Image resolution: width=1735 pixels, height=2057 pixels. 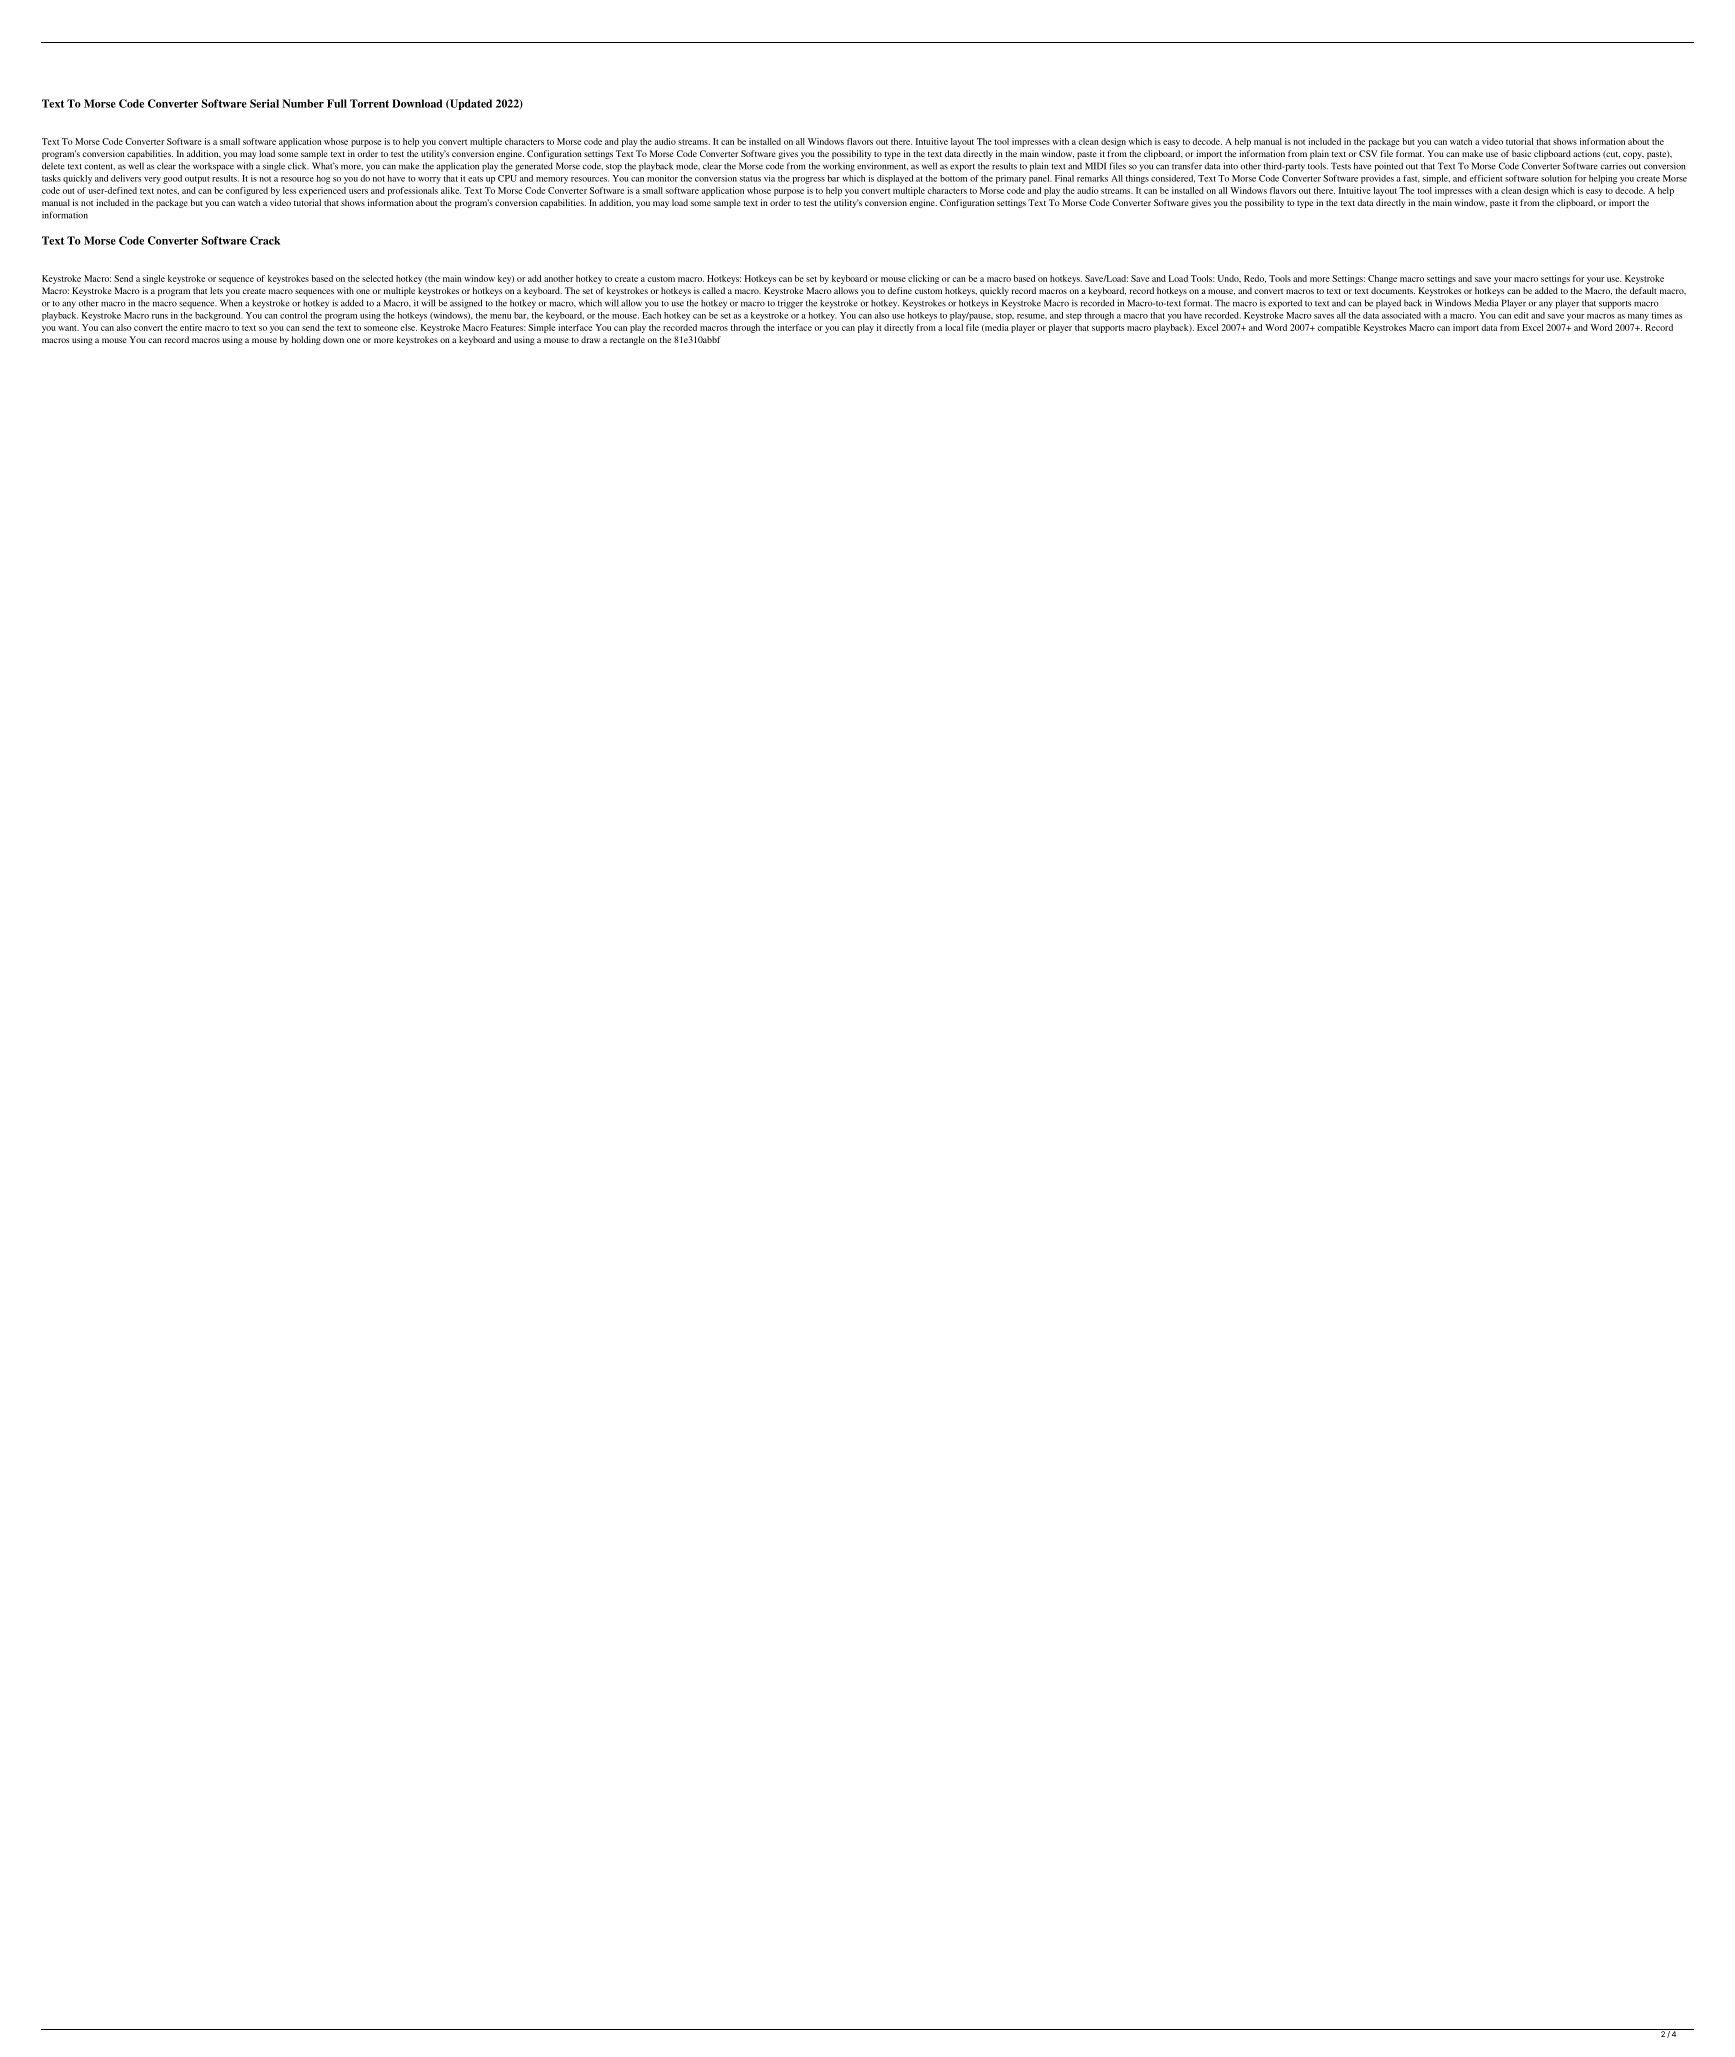 I want to click on Serial, so click(x=264, y=103).
